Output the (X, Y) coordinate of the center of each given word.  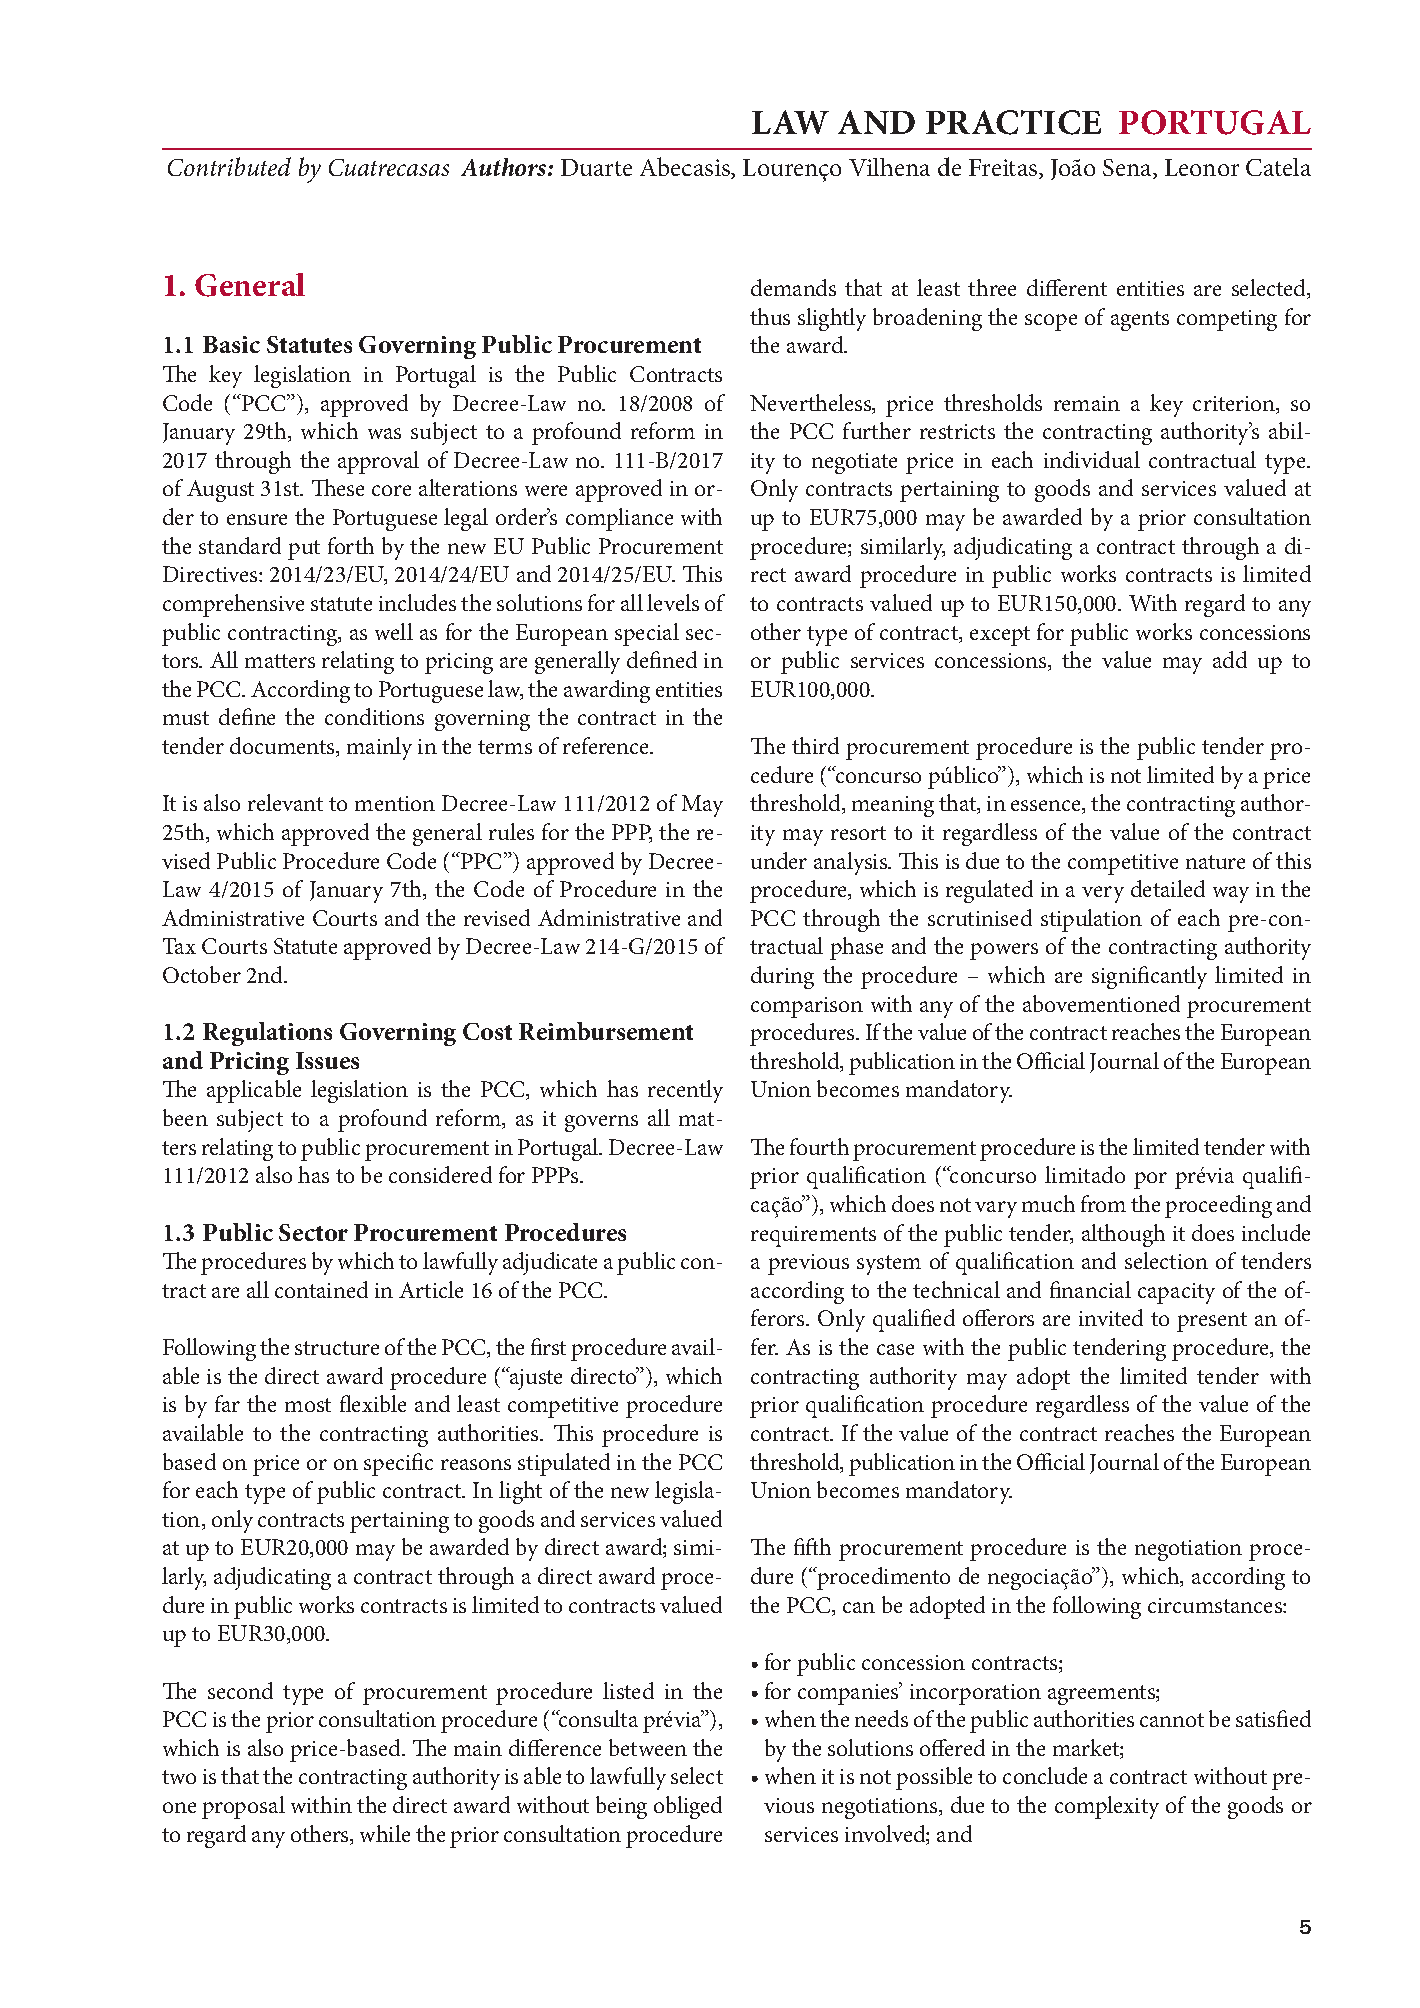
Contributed (229, 166)
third (815, 745)
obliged (688, 1807)
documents (283, 747)
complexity (1107, 1807)
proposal (243, 1807)
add (1230, 659)
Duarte (596, 167)
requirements (813, 1236)
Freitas (1004, 169)
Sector (313, 1232)
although (1123, 1235)
